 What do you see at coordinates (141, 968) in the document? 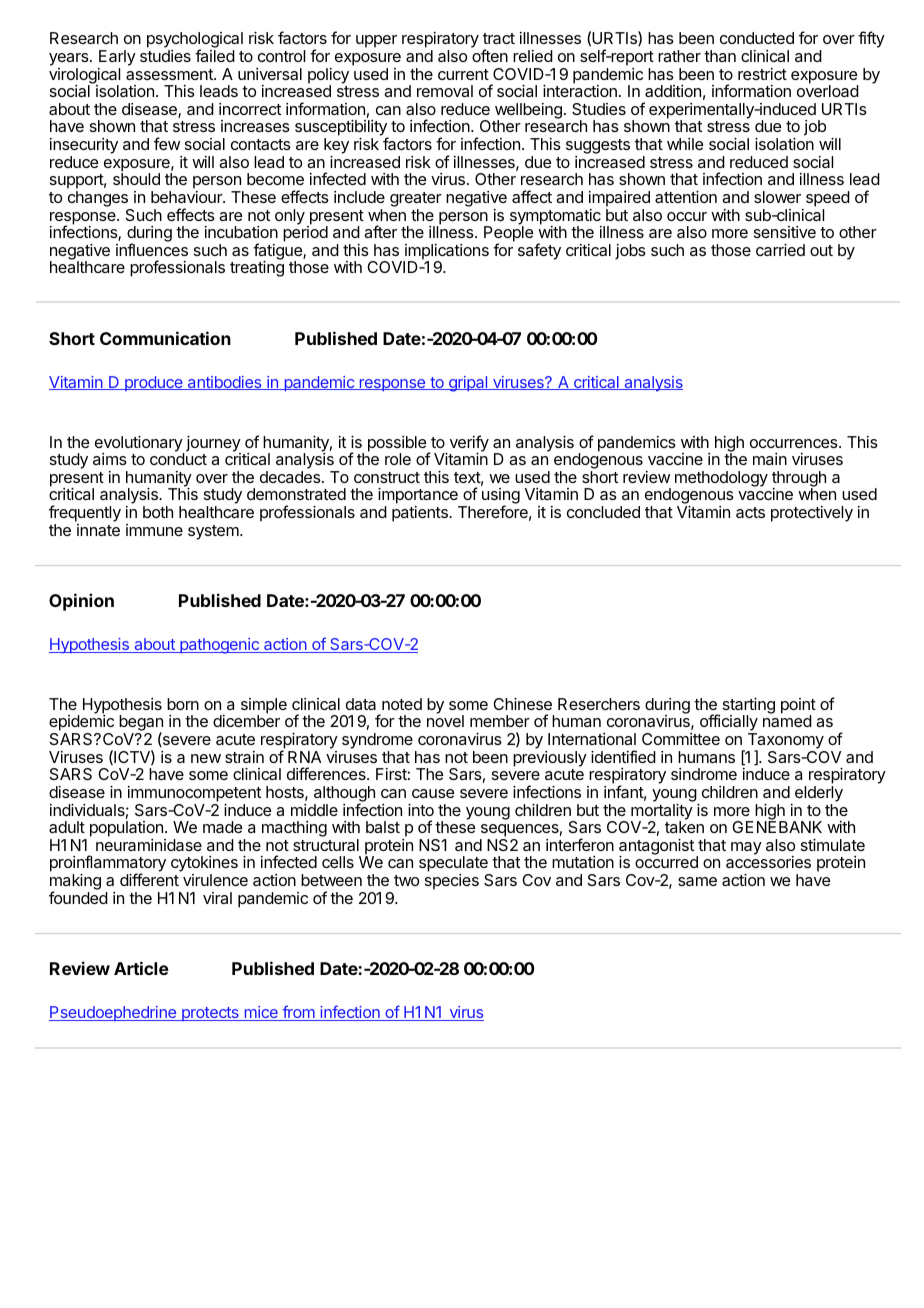
I see `Article` at bounding box center [141, 968].
